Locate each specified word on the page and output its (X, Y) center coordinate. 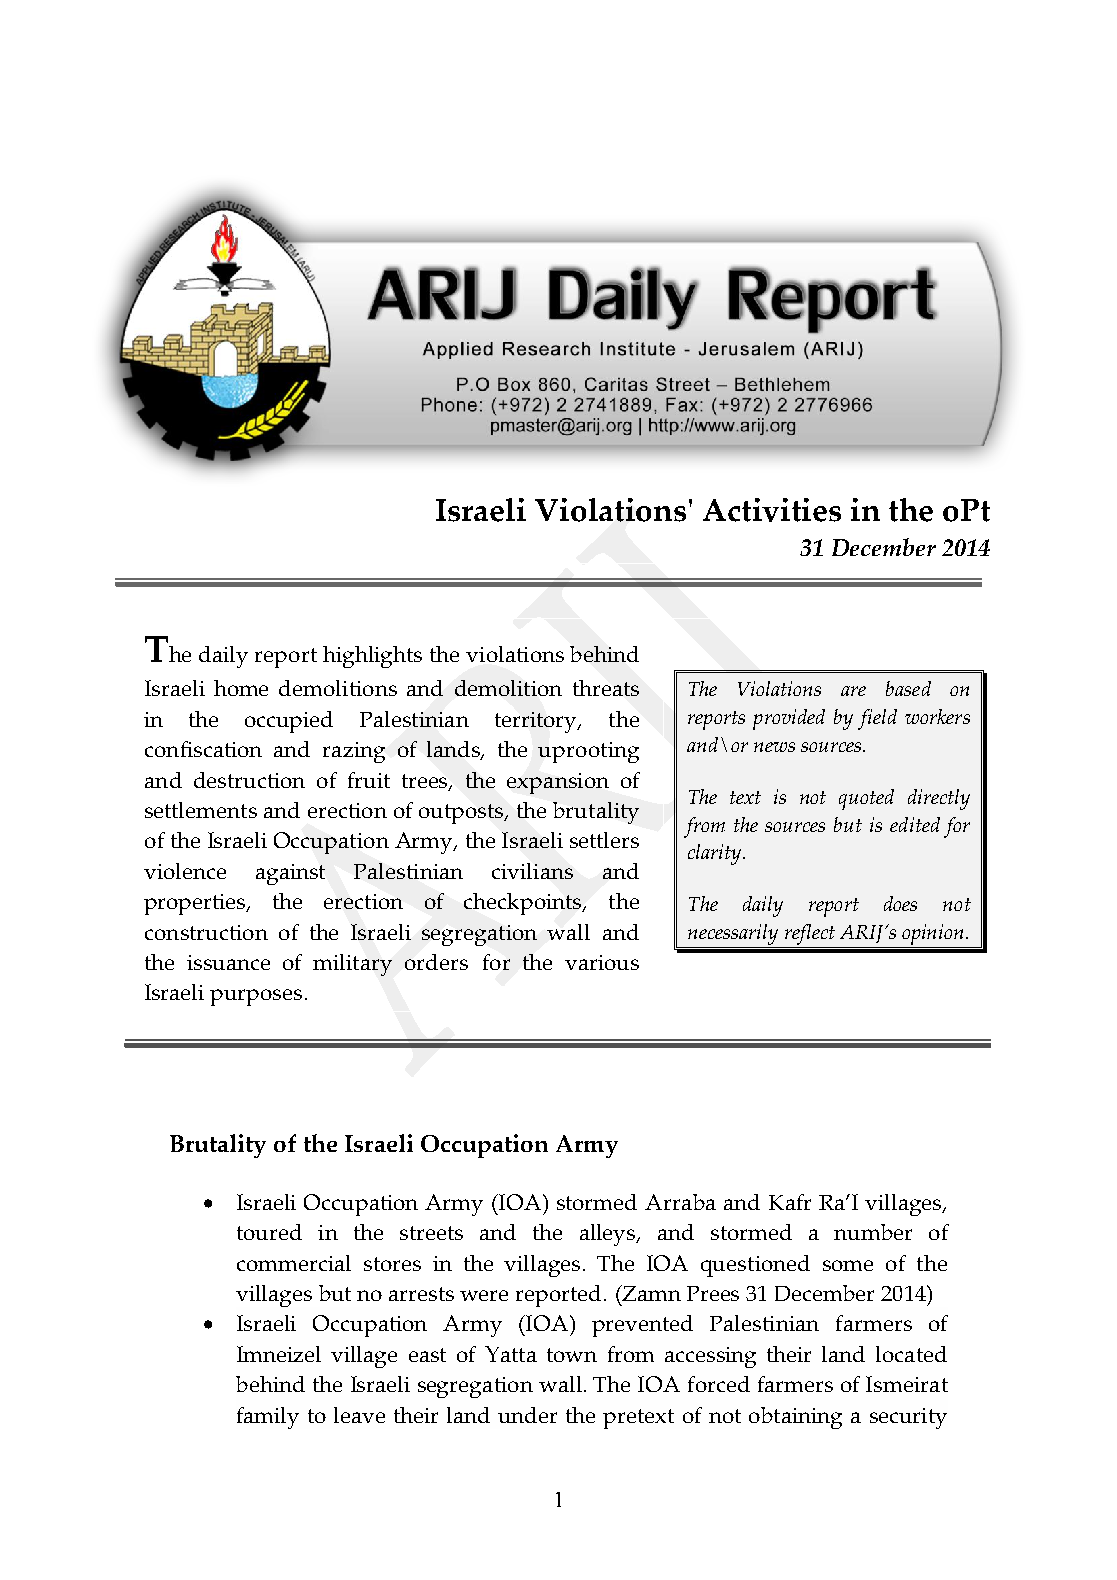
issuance (228, 962)
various (602, 962)
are (853, 691)
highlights (372, 657)
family (268, 1418)
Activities (772, 510)
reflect (810, 934)
